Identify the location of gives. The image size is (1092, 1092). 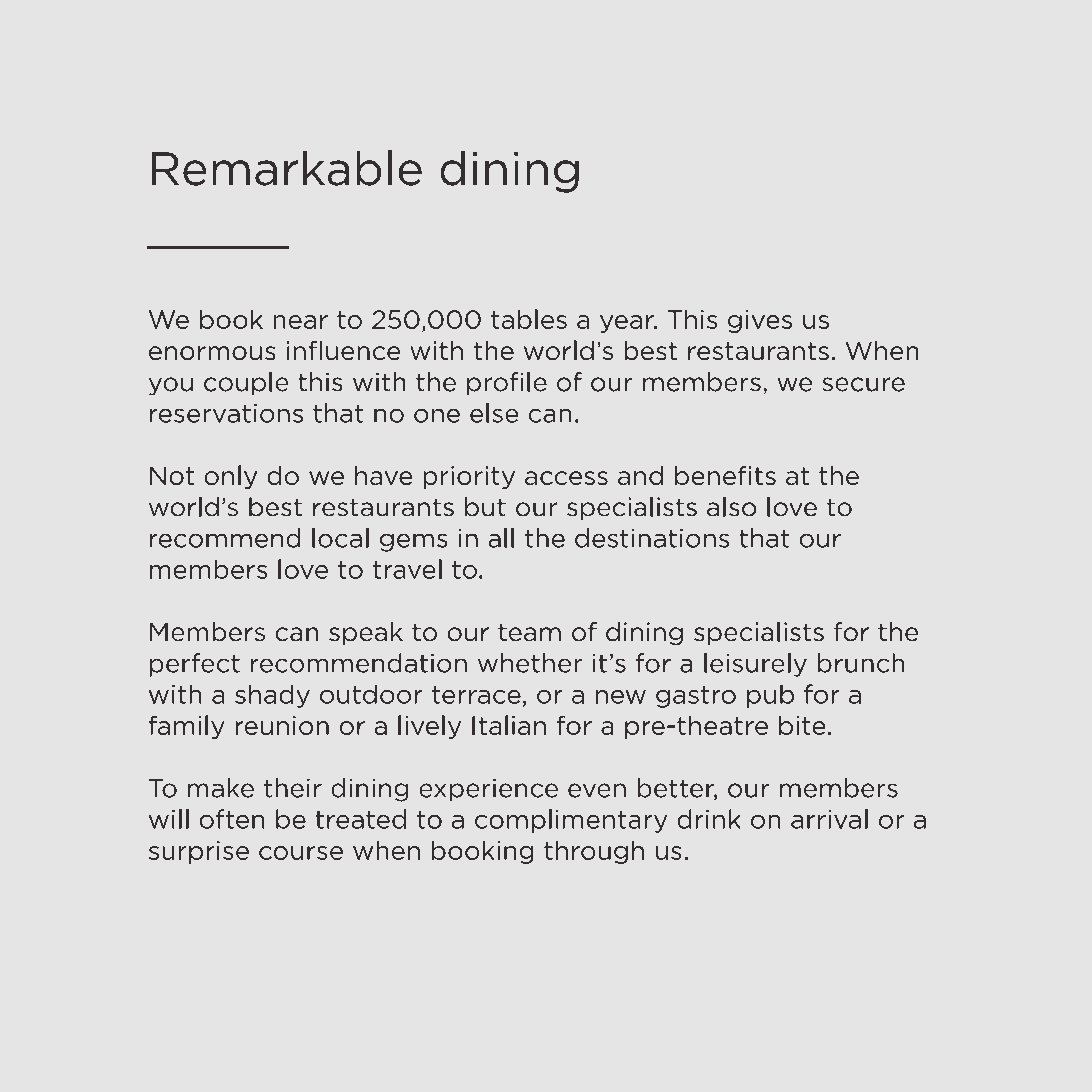
(760, 321).
